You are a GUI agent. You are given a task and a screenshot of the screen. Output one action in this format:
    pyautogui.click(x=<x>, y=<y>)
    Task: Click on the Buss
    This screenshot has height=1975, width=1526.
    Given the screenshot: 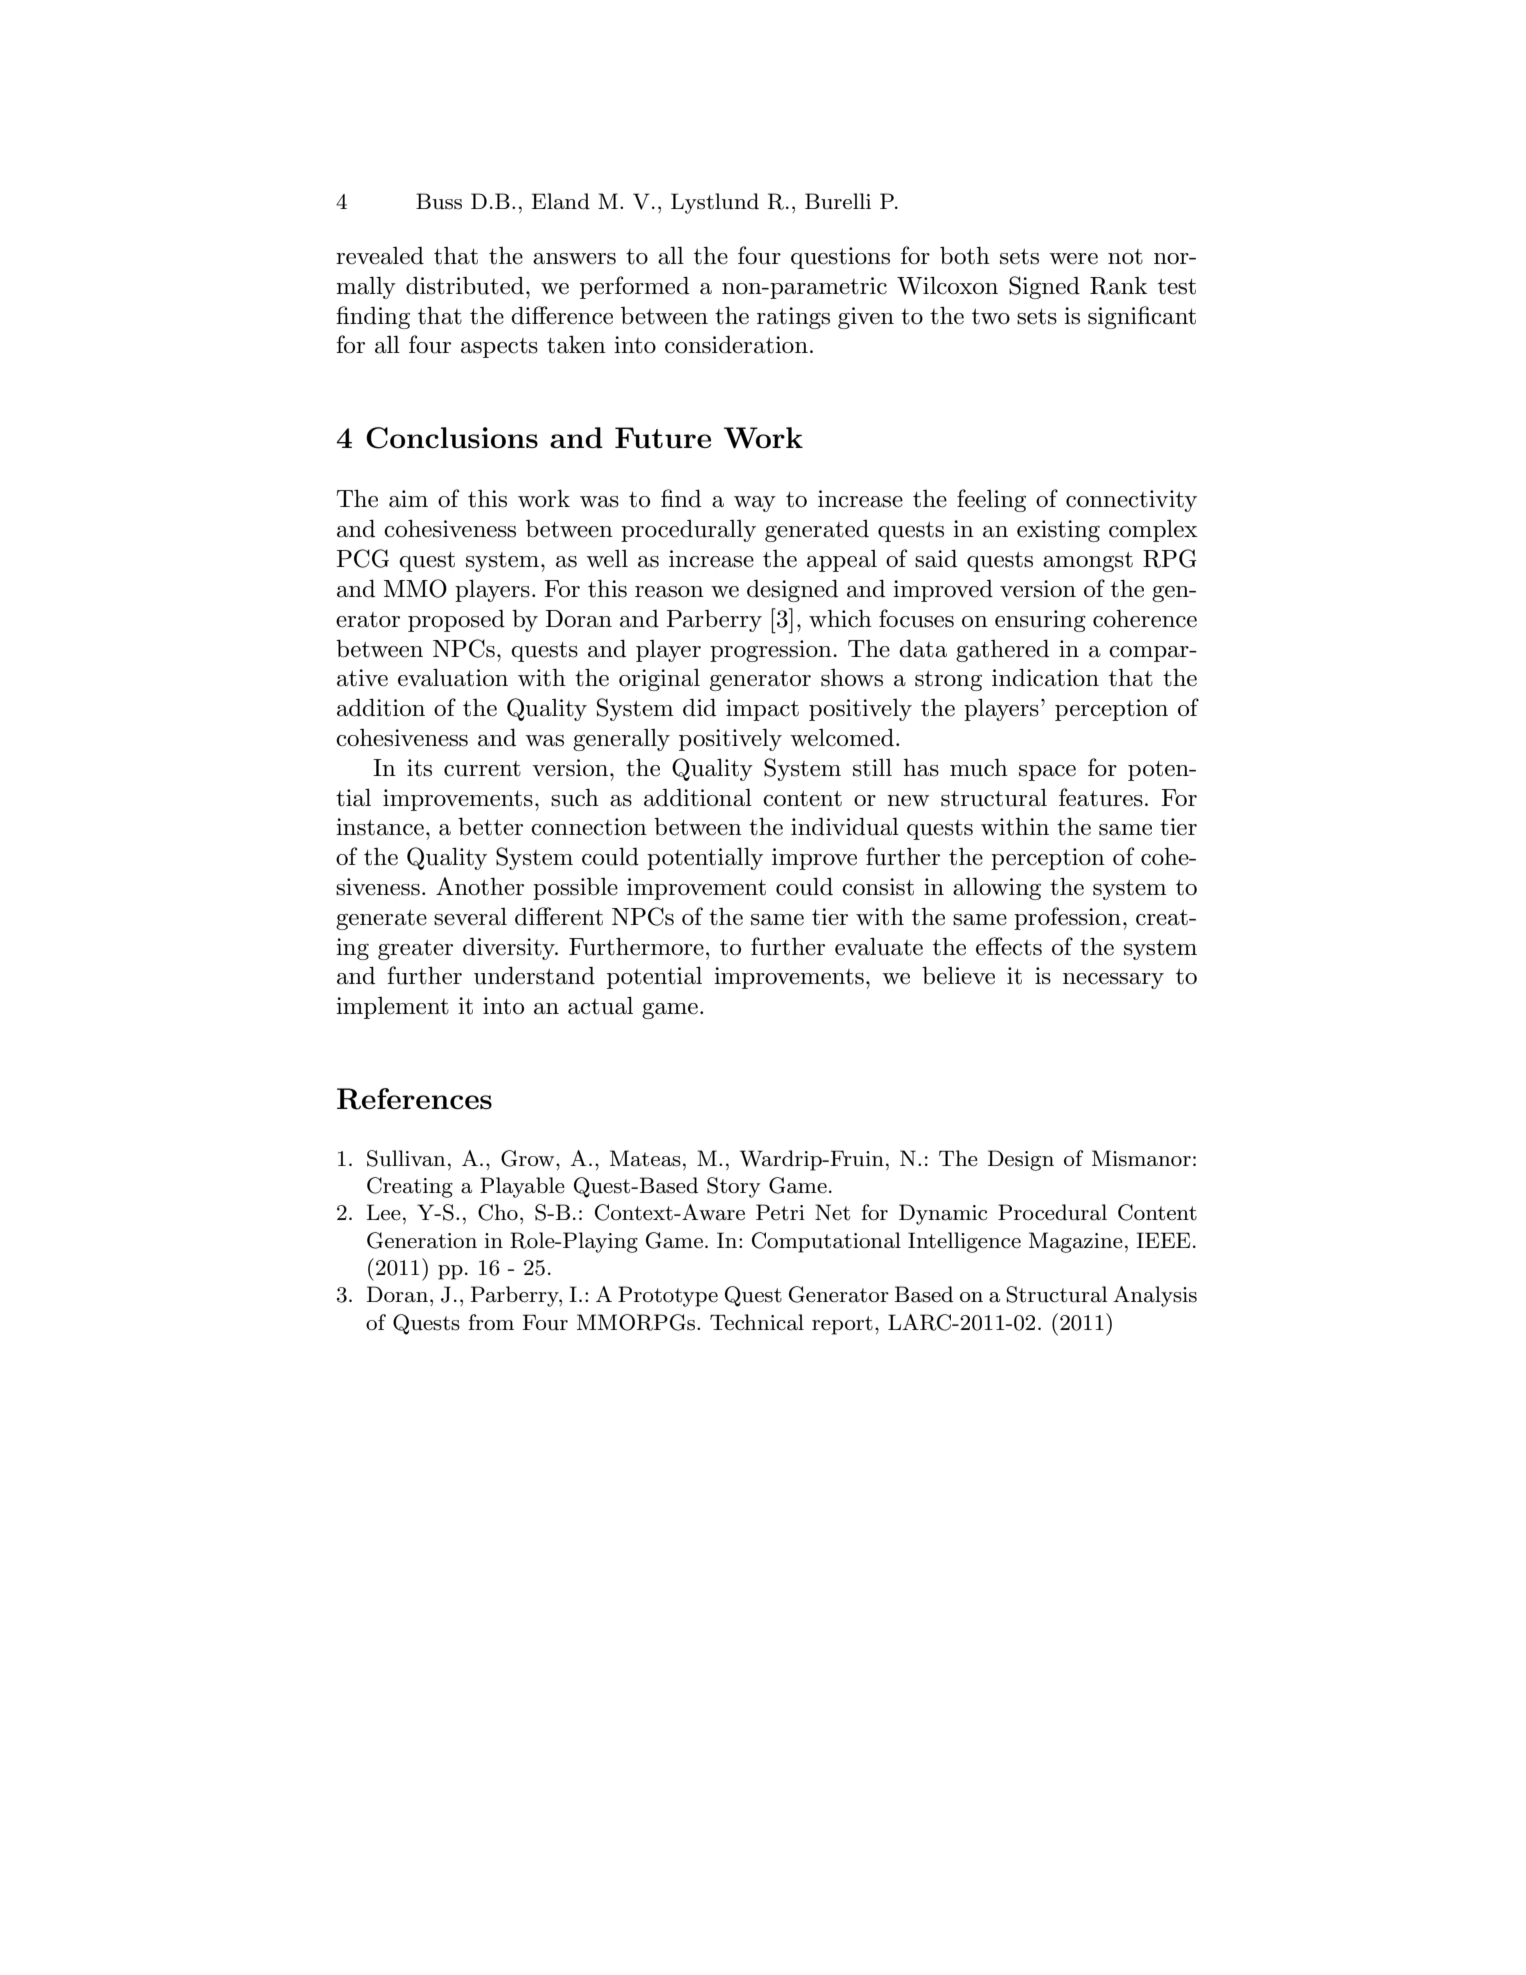 What is the action you would take?
    pyautogui.click(x=439, y=201)
